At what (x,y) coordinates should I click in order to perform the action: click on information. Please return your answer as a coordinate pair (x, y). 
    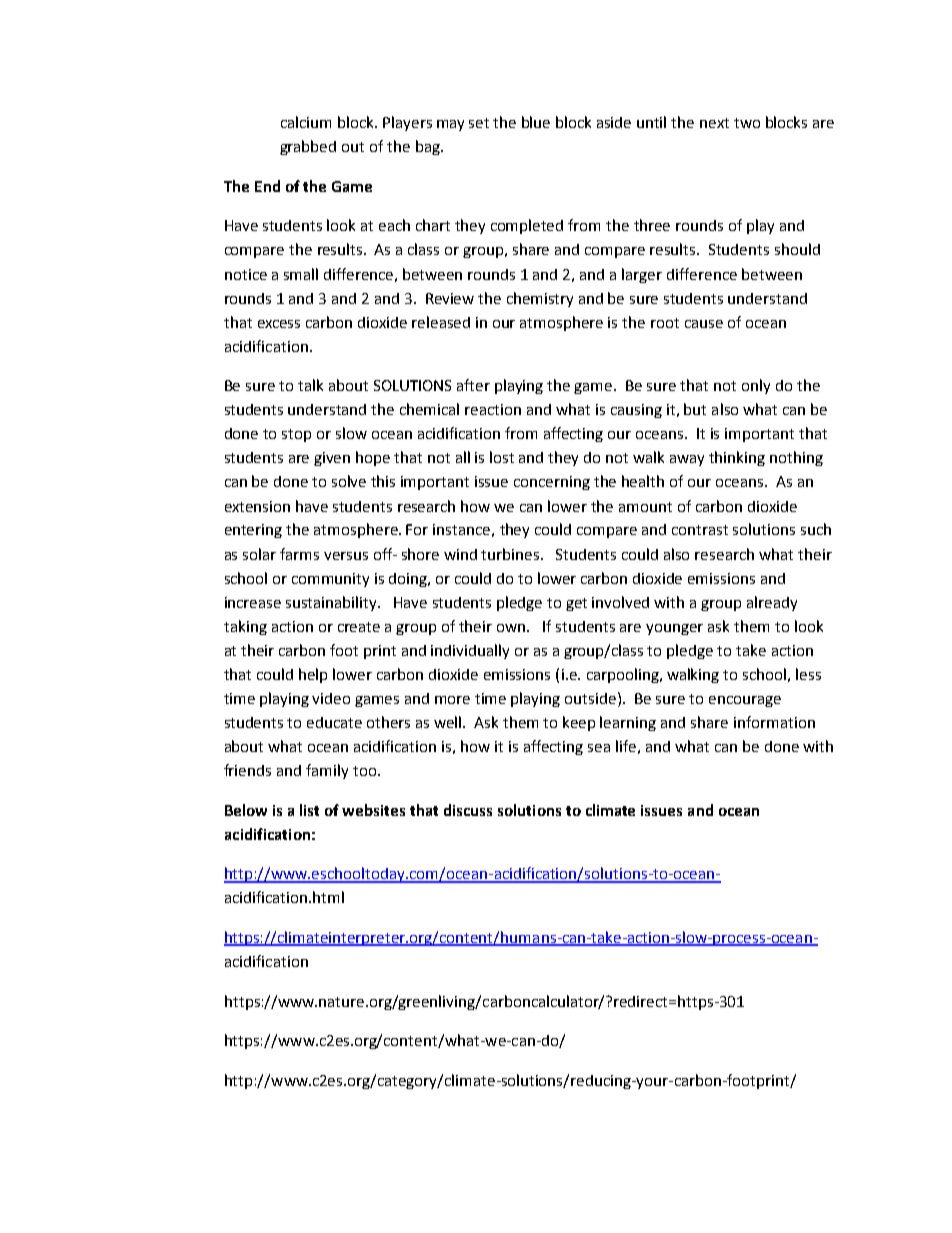
    Looking at the image, I should click on (774, 722).
